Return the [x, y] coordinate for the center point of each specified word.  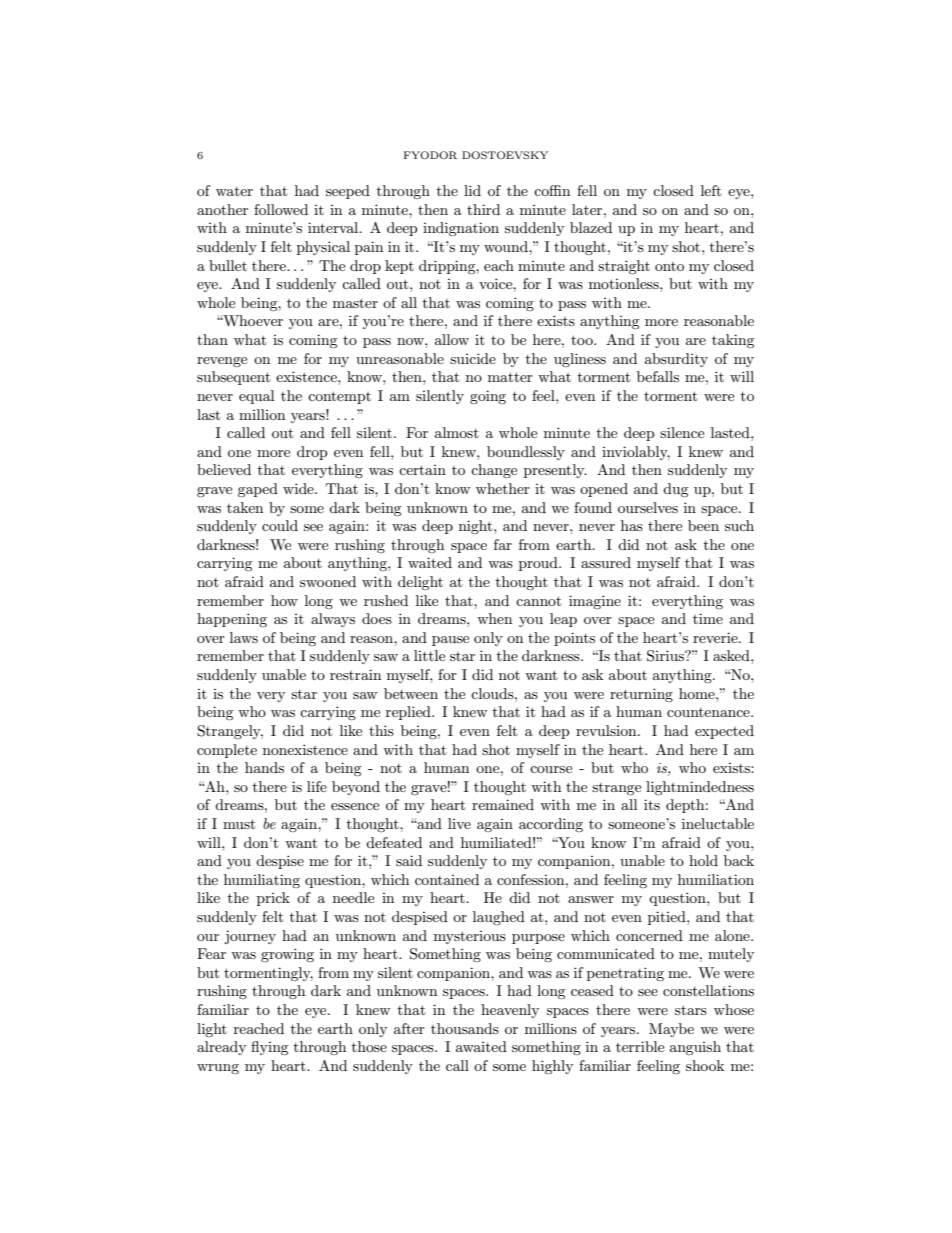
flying [270, 1048]
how [284, 600]
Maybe [671, 1030]
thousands [465, 1028]
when [494, 618]
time [708, 618]
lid [472, 190]
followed [281, 209]
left [711, 190]
